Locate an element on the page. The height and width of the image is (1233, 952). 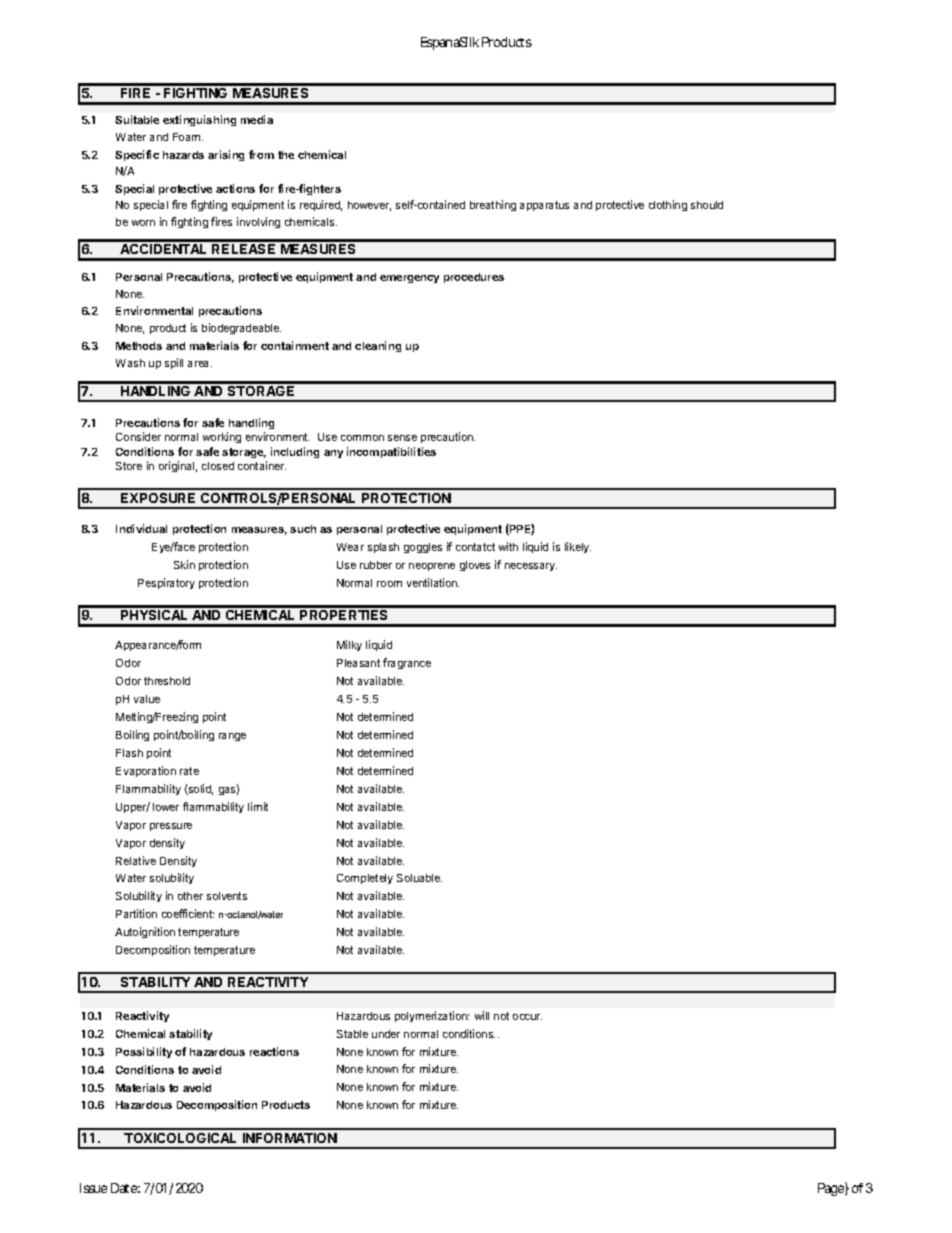
should is located at coordinates (707, 205).
